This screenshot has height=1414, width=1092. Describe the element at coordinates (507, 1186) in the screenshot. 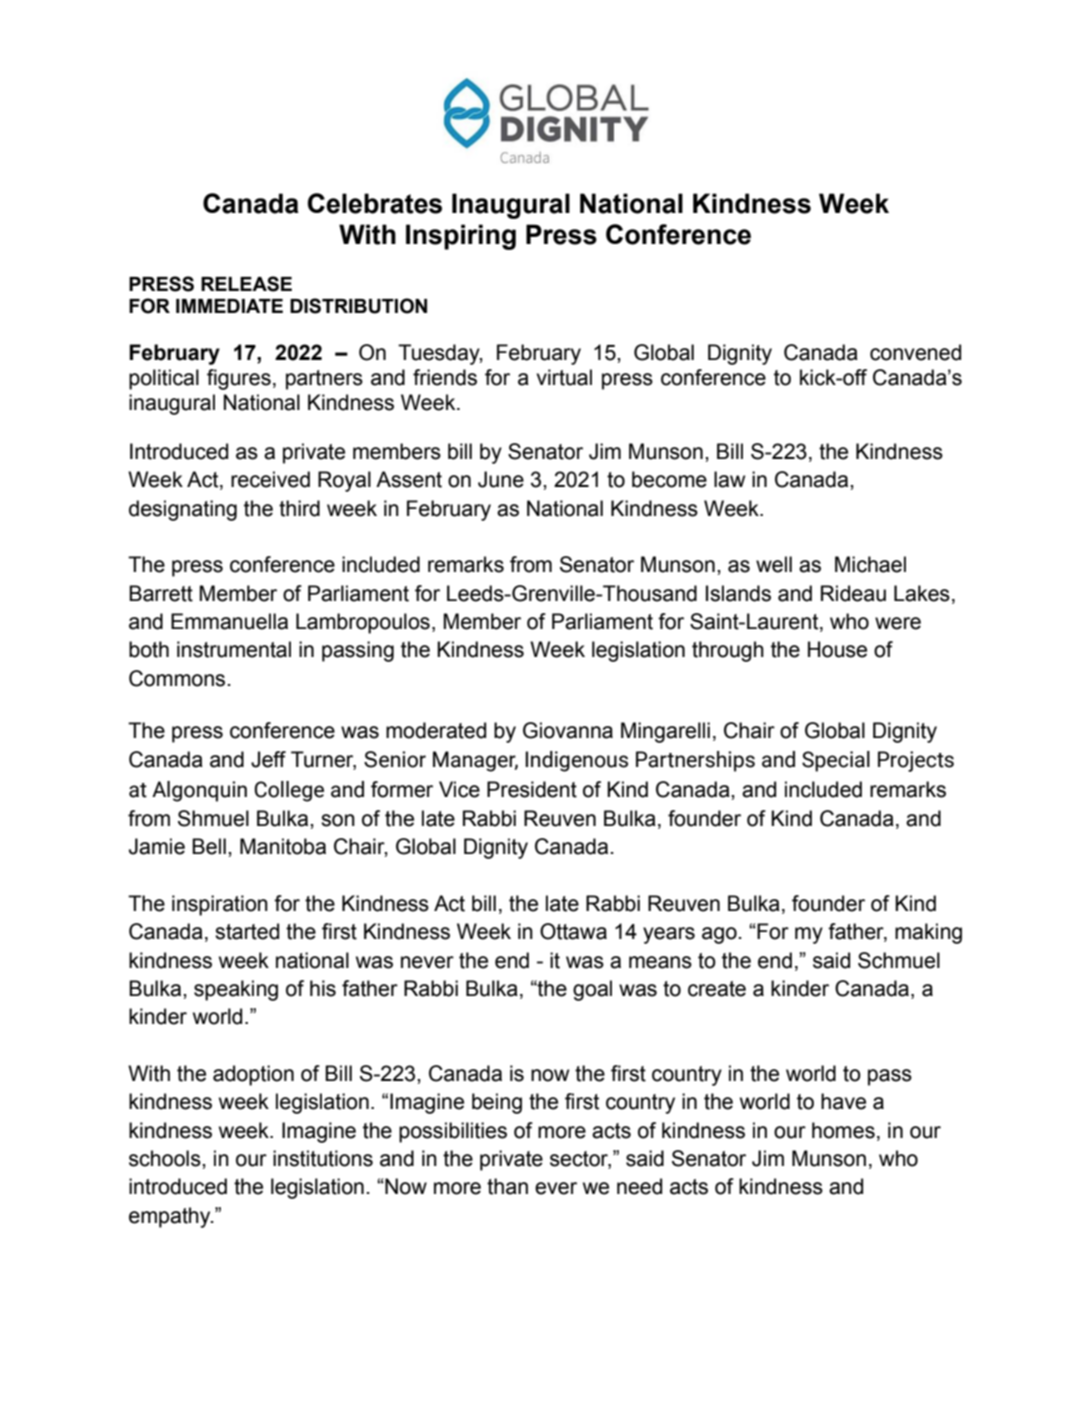

I see `than` at that location.
